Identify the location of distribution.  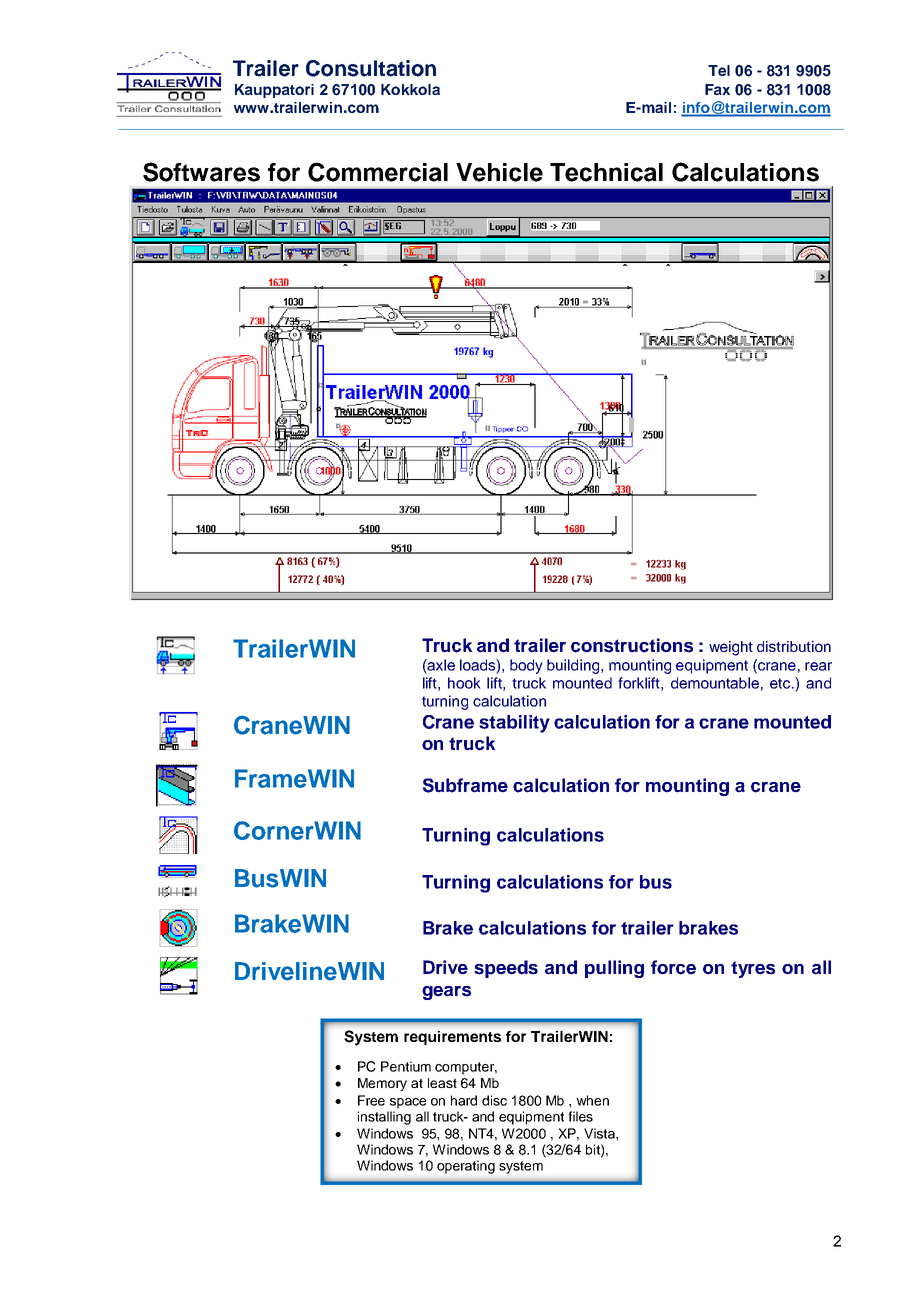
(794, 646).
